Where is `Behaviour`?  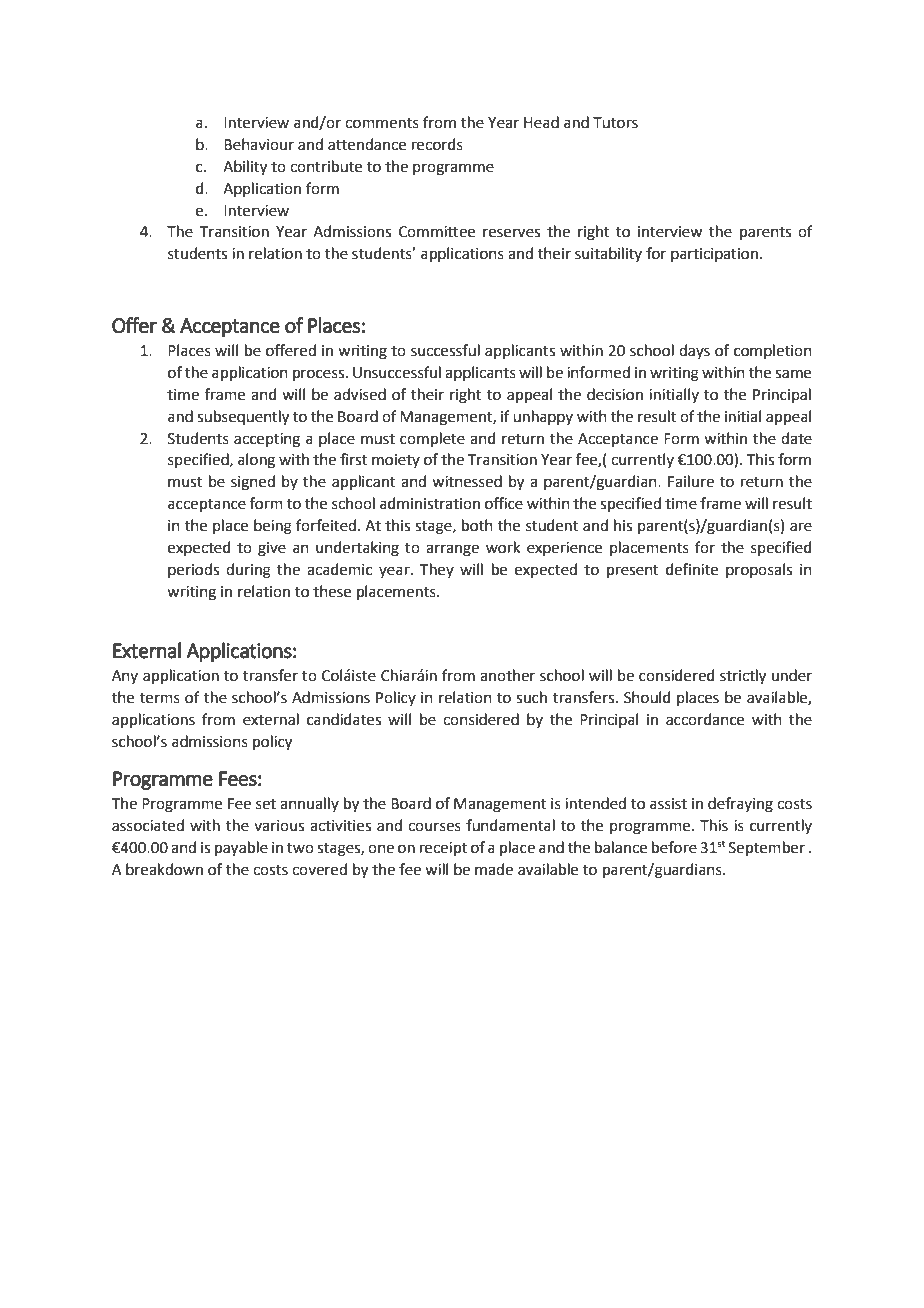
Behaviour is located at coordinates (259, 144).
